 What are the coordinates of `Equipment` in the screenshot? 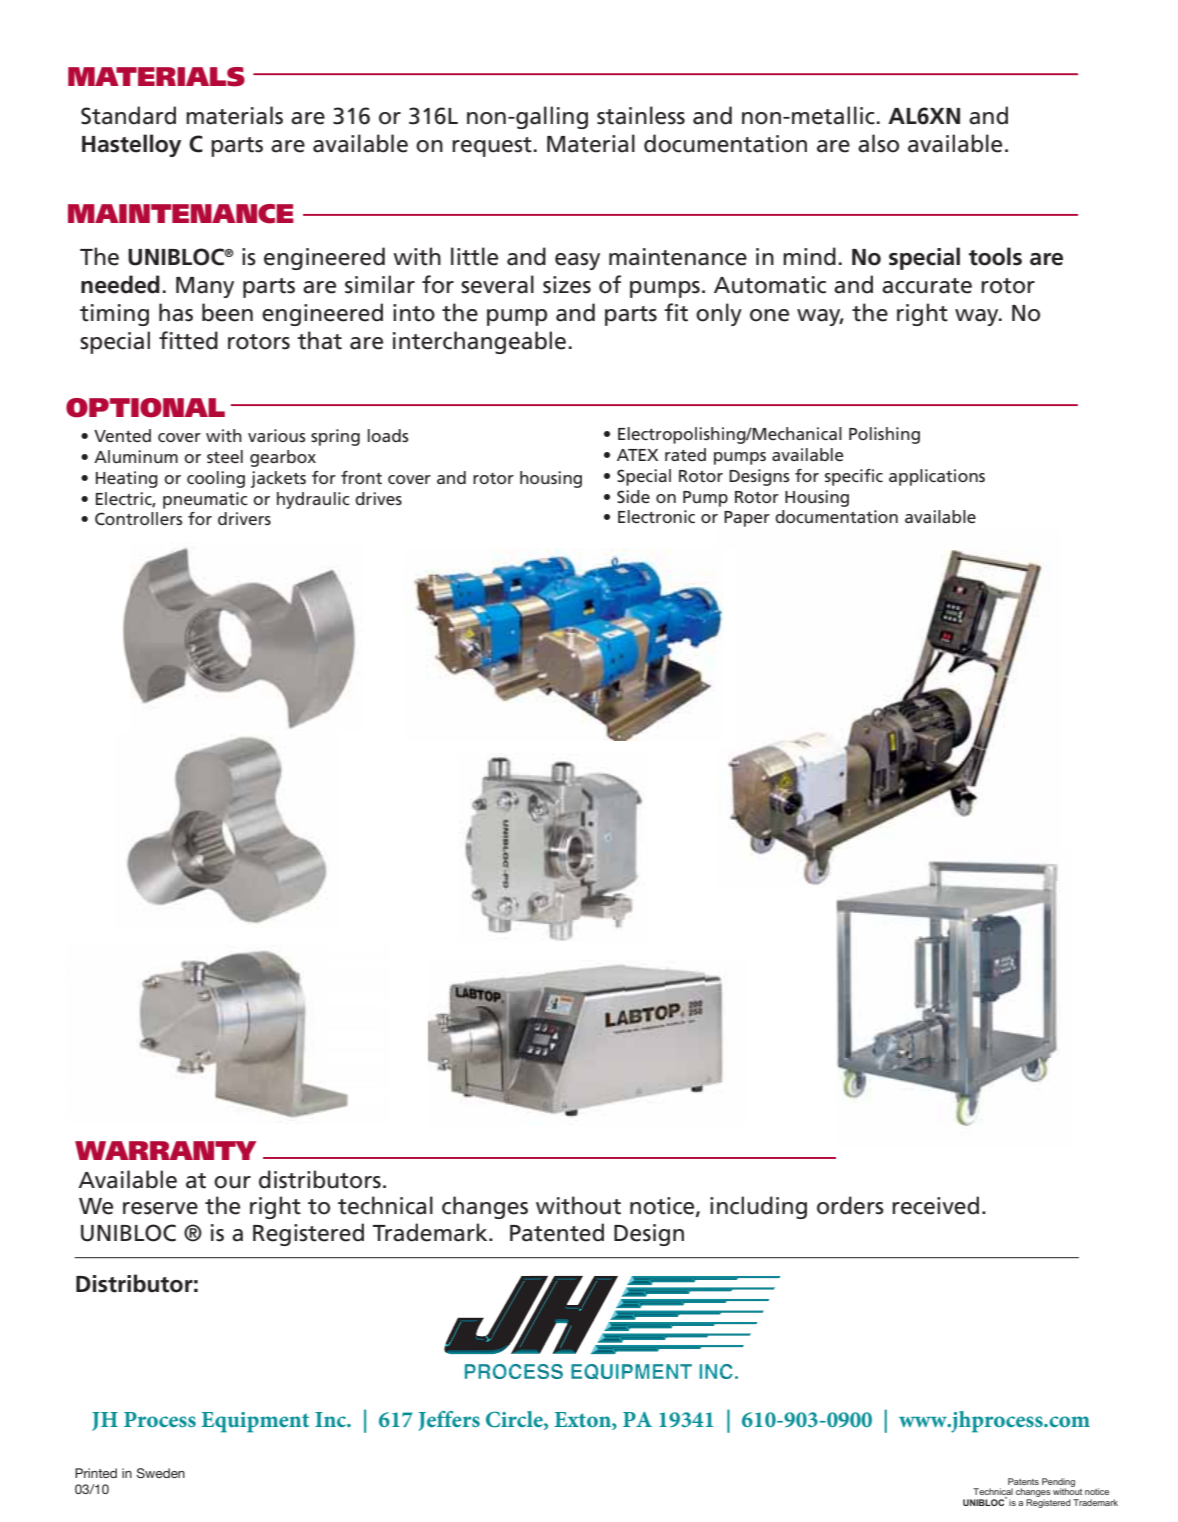 It's located at (255, 1422).
